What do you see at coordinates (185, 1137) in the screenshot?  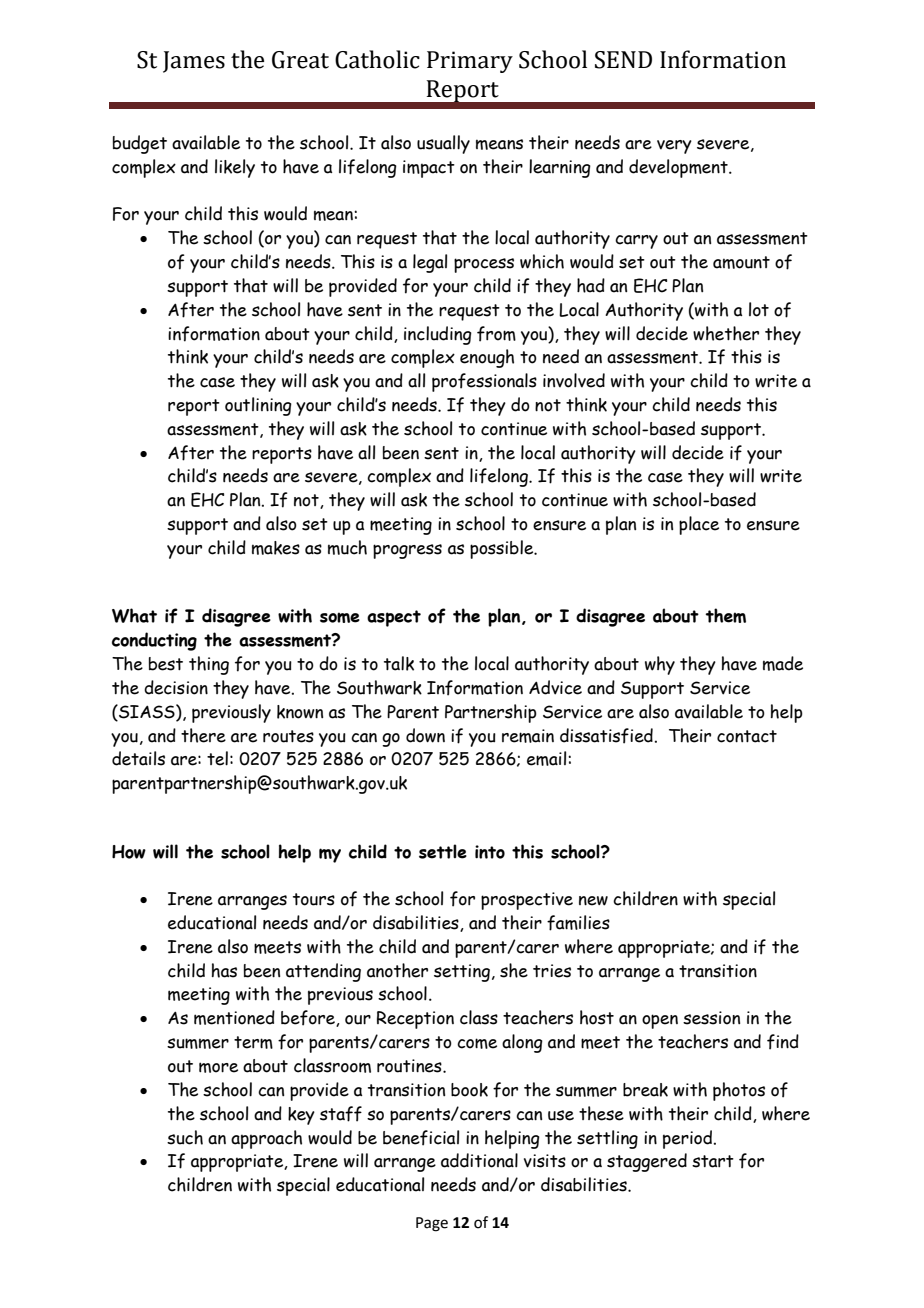 I see `such` at bounding box center [185, 1137].
